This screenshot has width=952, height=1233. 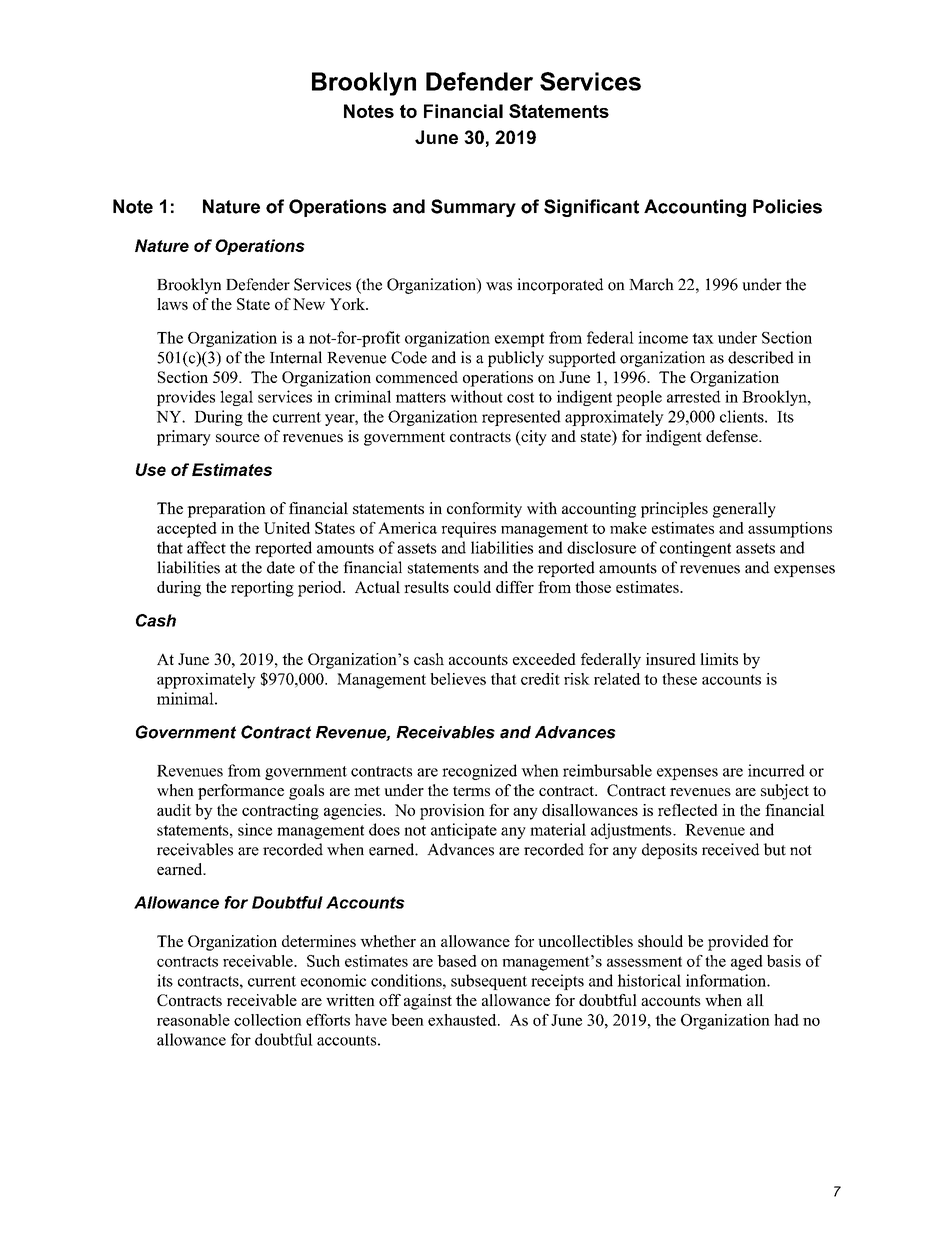 I want to click on Policies, so click(x=787, y=206).
